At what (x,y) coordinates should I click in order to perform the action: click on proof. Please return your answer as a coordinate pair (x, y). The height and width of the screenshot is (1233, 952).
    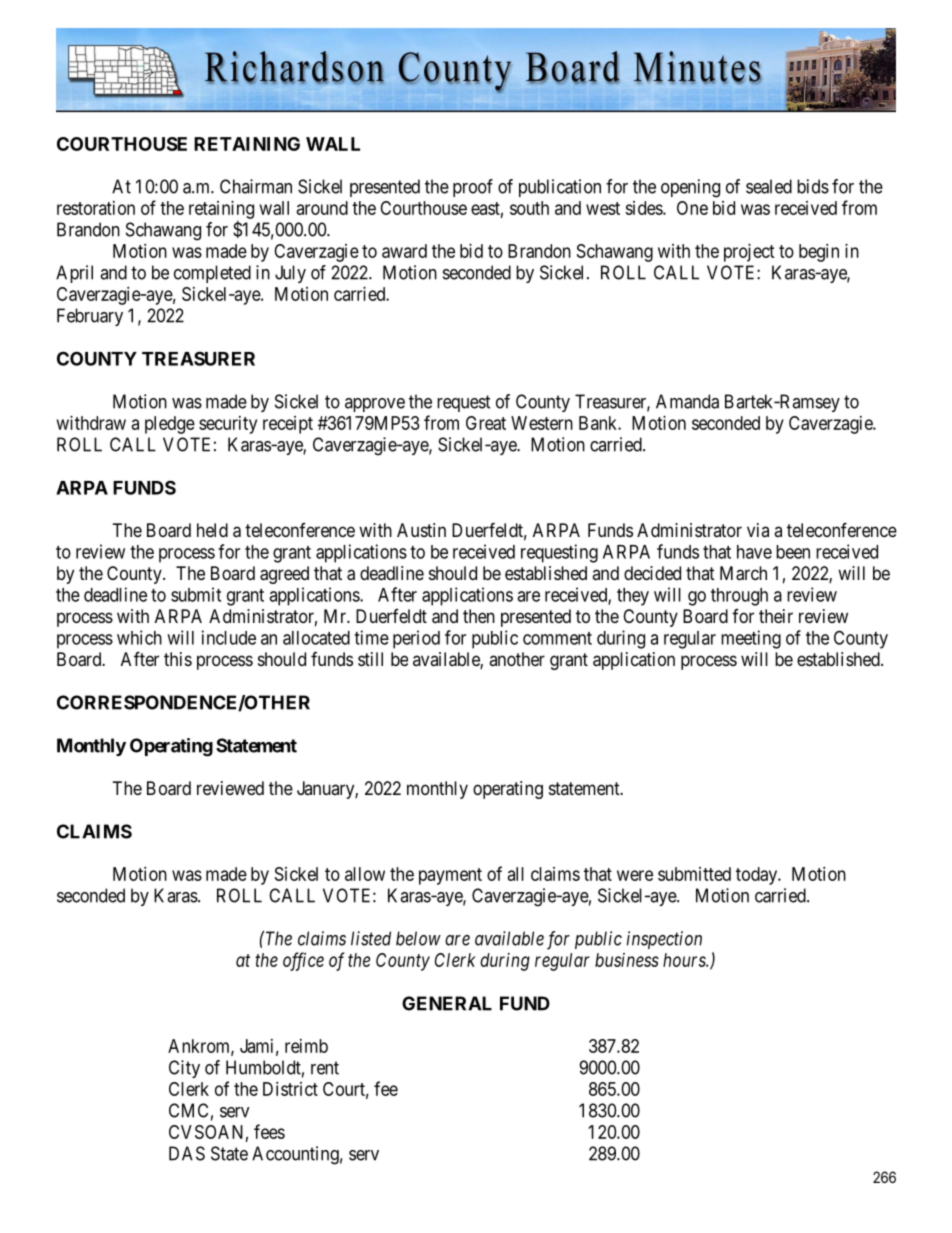
    Looking at the image, I should click on (473, 188).
